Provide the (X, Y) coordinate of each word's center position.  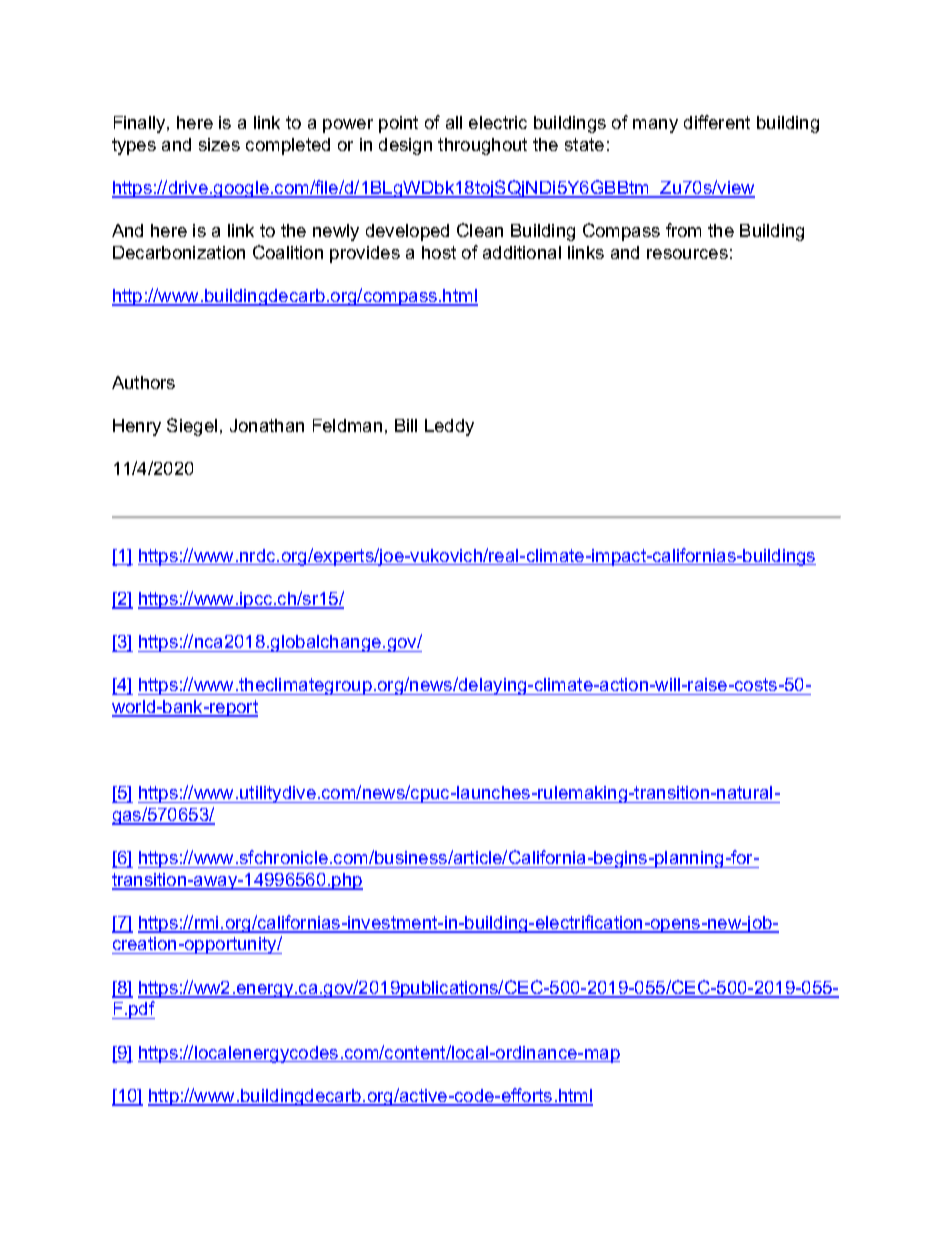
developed (407, 232)
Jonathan (267, 425)
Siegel (192, 427)
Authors (143, 382)
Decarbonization (179, 252)
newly (336, 232)
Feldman (347, 425)
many (655, 126)
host (439, 252)
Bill (406, 425)
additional (522, 252)
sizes (219, 144)
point (398, 124)
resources (687, 254)
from (683, 230)
